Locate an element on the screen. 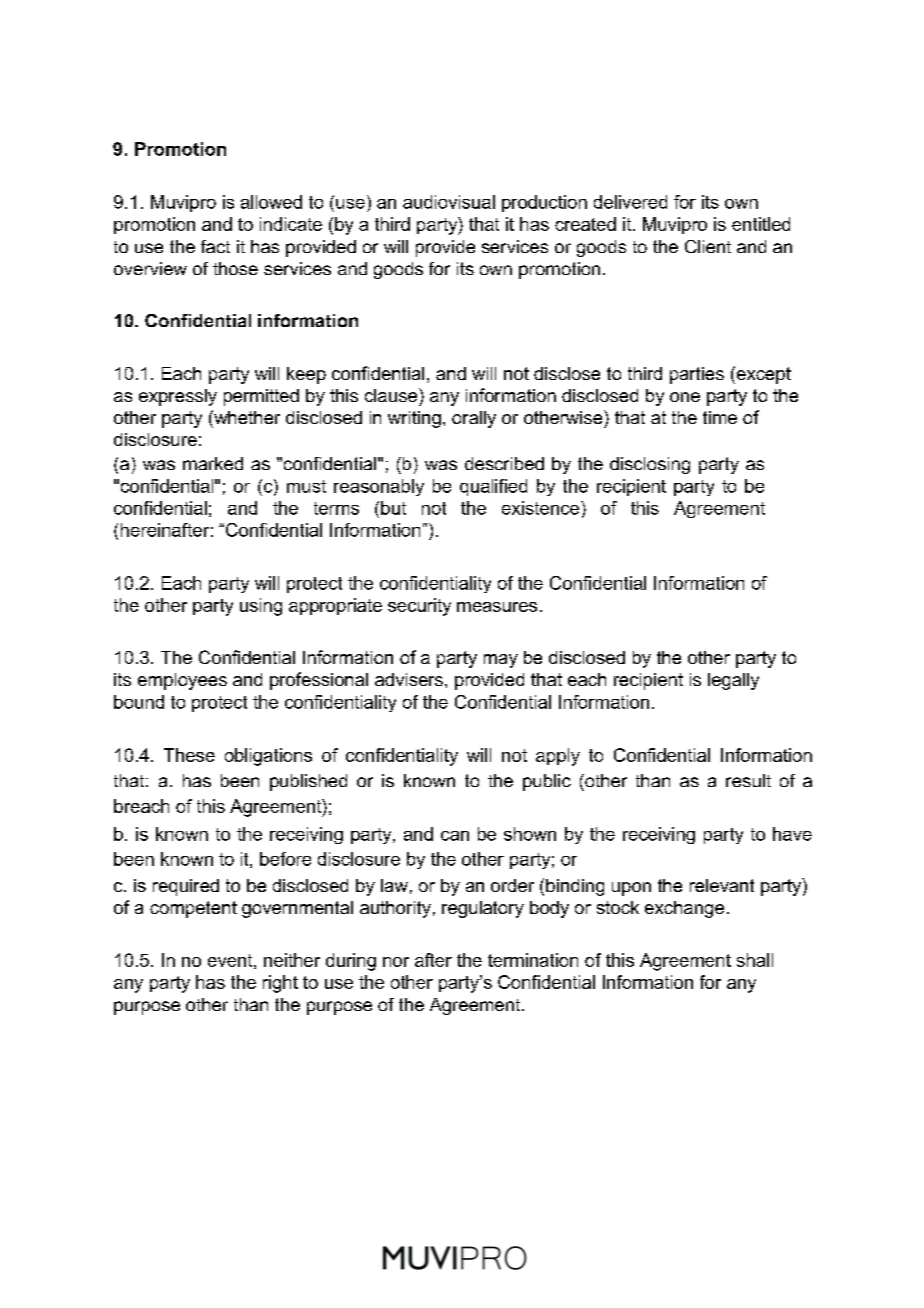  orally is located at coordinates (474, 419).
